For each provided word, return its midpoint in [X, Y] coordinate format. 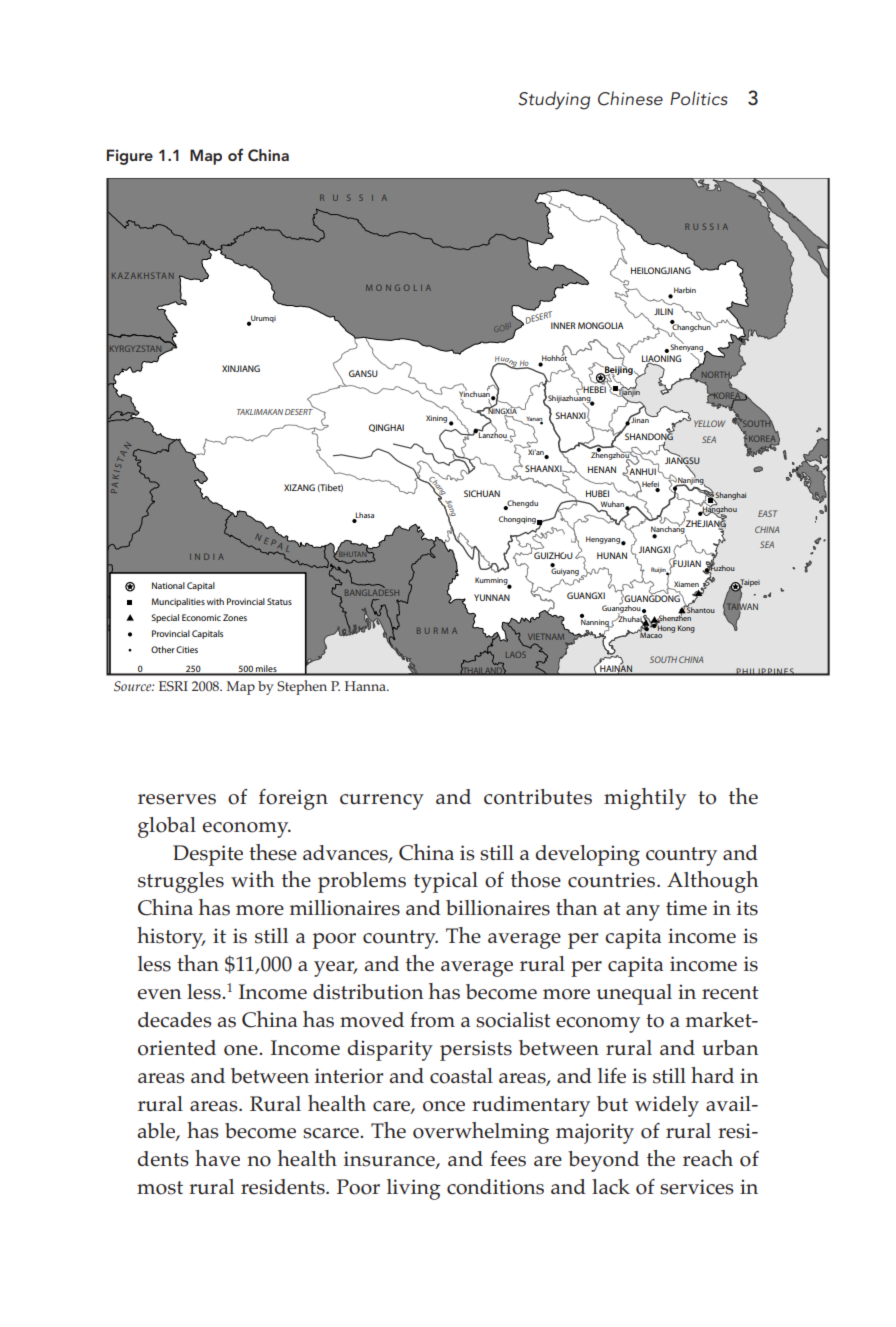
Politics [699, 98]
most [160, 1188]
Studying [554, 100]
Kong [686, 629]
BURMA [437, 631]
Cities [187, 649]
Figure [130, 157]
